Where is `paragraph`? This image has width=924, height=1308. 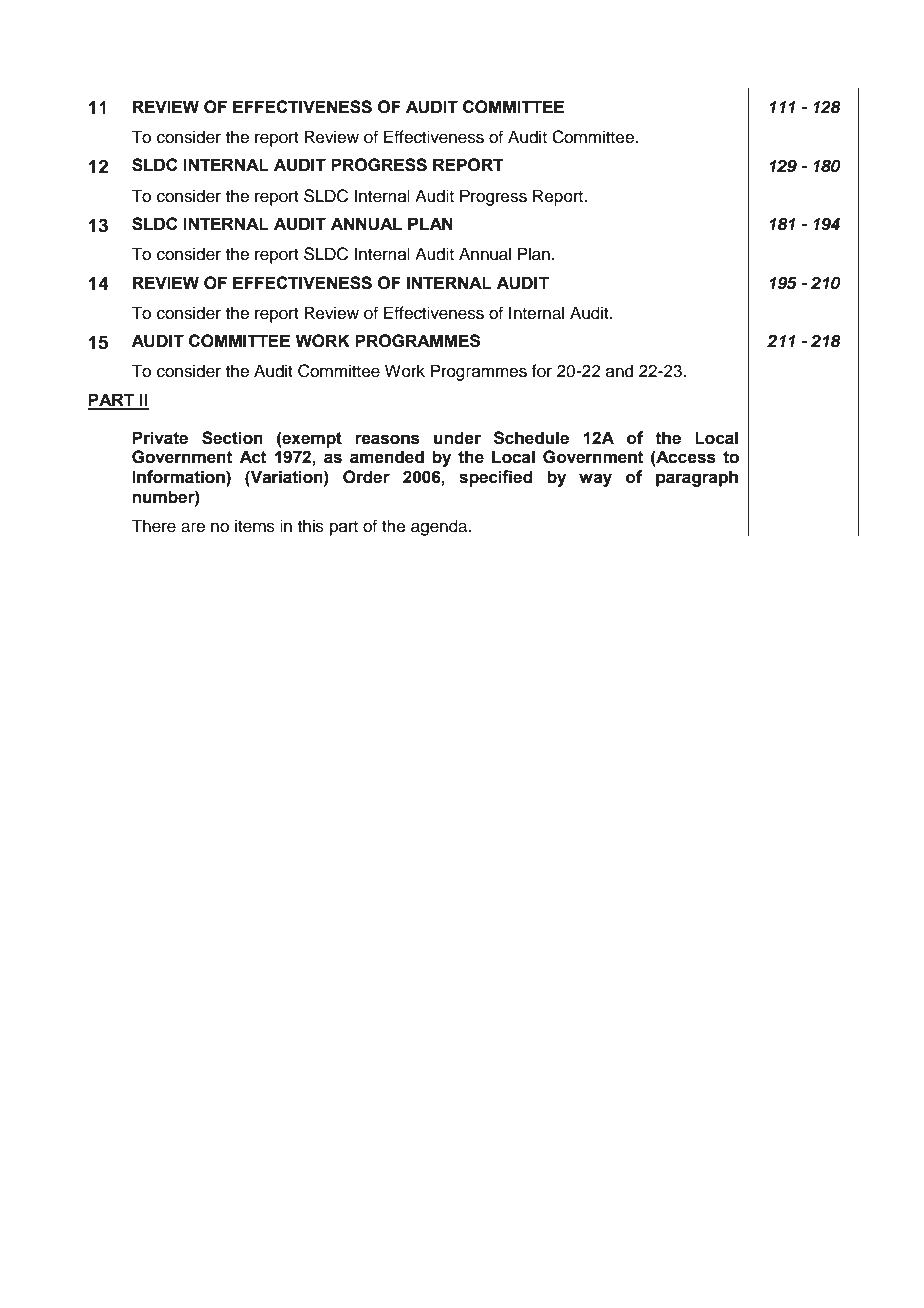
paragraph is located at coordinates (697, 478).
